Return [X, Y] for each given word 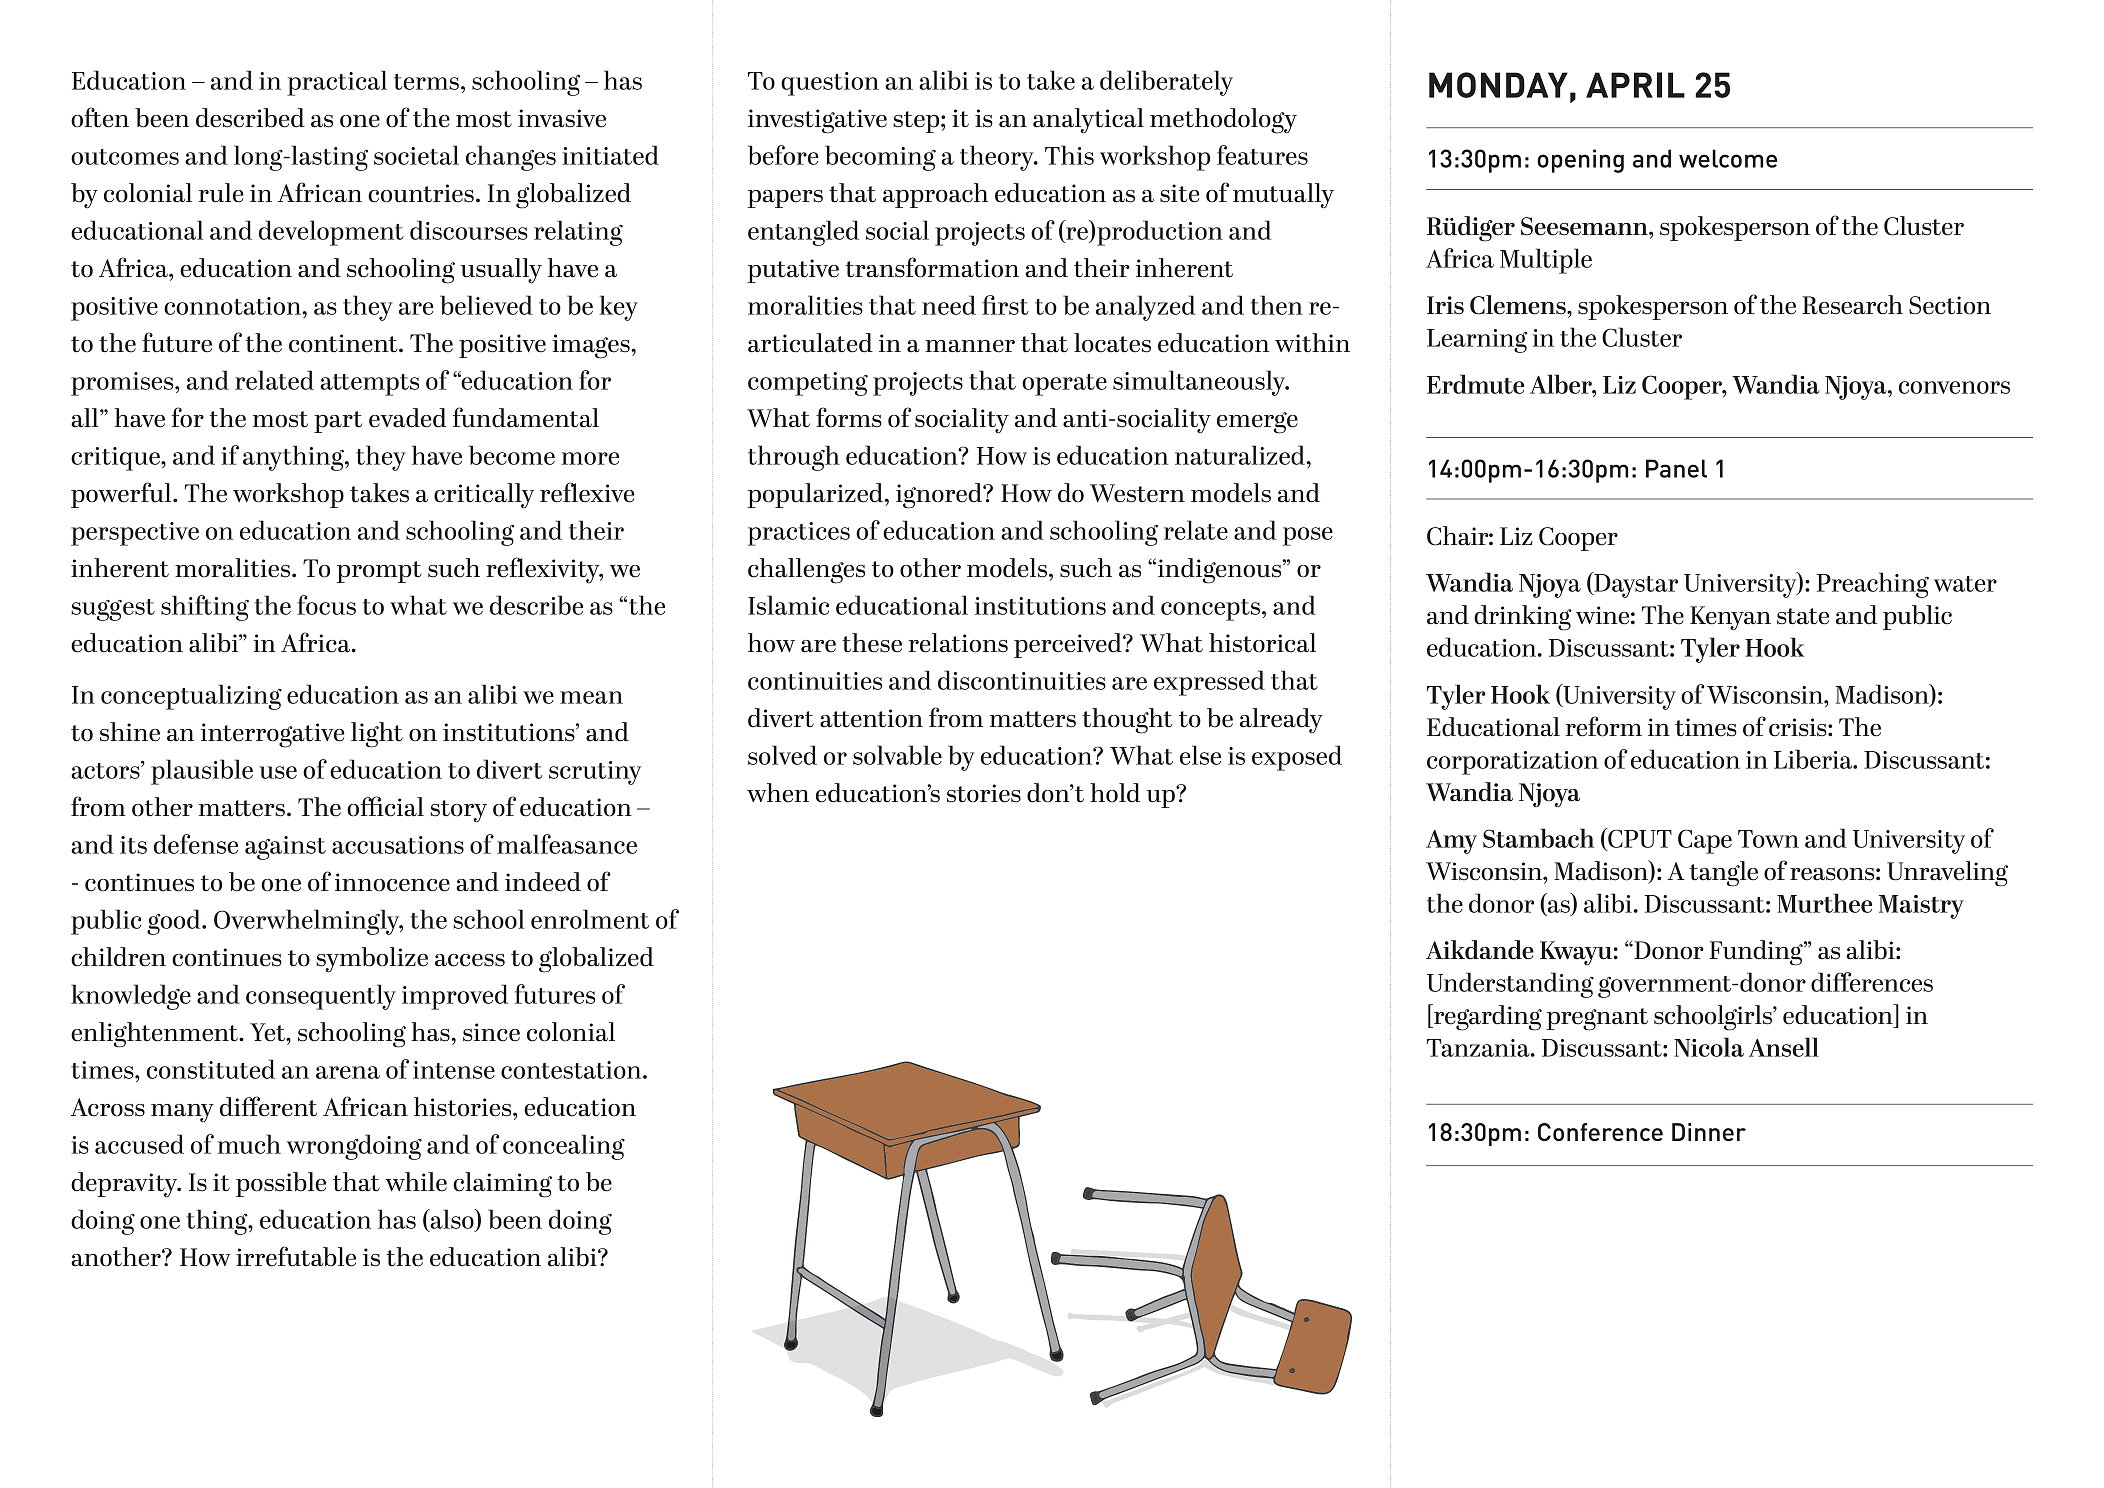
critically [484, 496]
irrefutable [296, 1256]
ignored [940, 496]
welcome [1728, 158]
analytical [1088, 121]
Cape [1705, 841]
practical [337, 83]
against [285, 848]
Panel [1676, 468]
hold [1115, 793]
